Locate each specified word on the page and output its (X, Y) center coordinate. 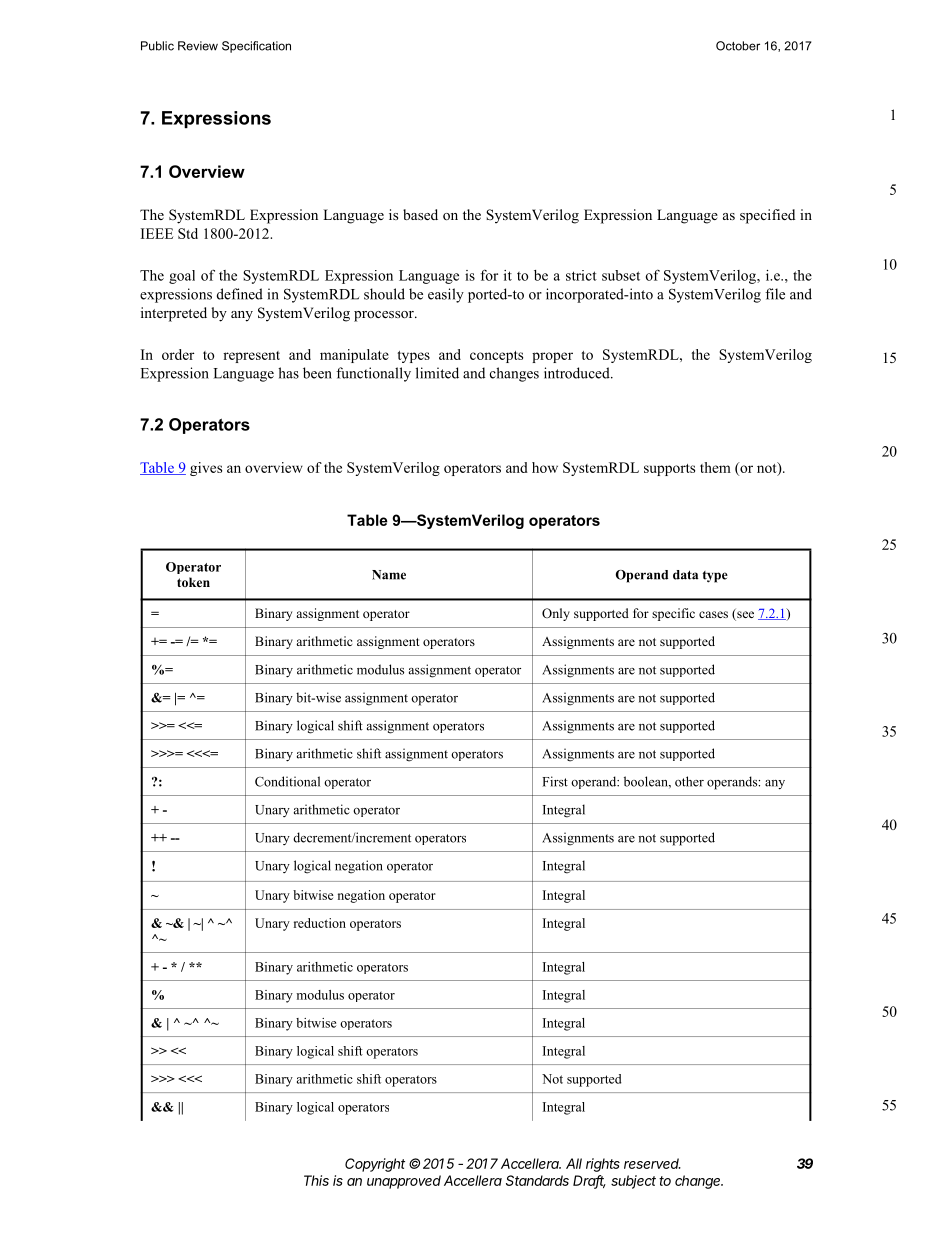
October (738, 46)
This (316, 1180)
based (420, 214)
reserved (652, 1163)
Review (198, 46)
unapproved (404, 1182)
